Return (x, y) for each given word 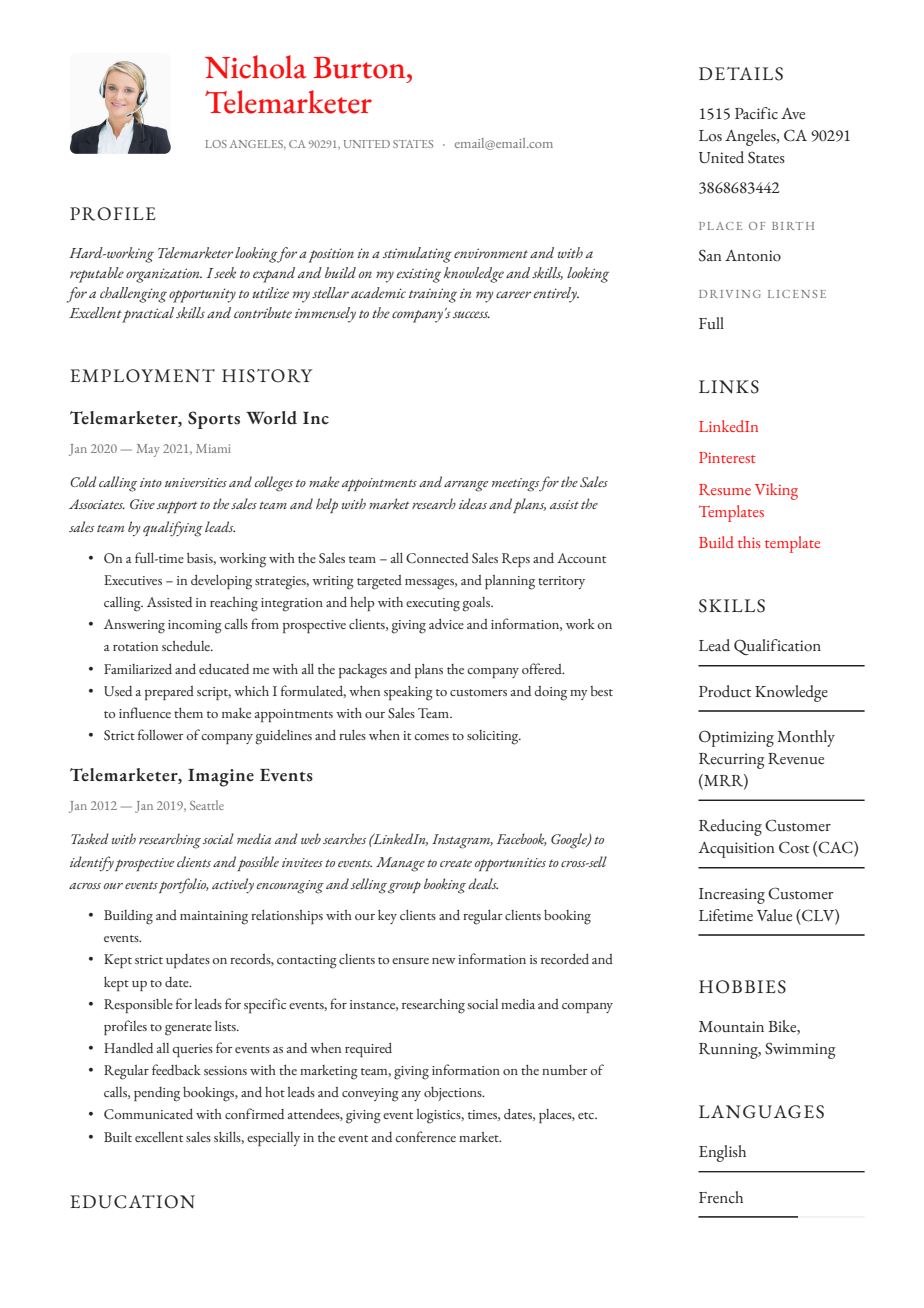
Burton (361, 68)
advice (446, 624)
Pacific (756, 113)
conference (425, 1136)
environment (491, 253)
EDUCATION (132, 1202)
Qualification (777, 647)
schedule (187, 646)
